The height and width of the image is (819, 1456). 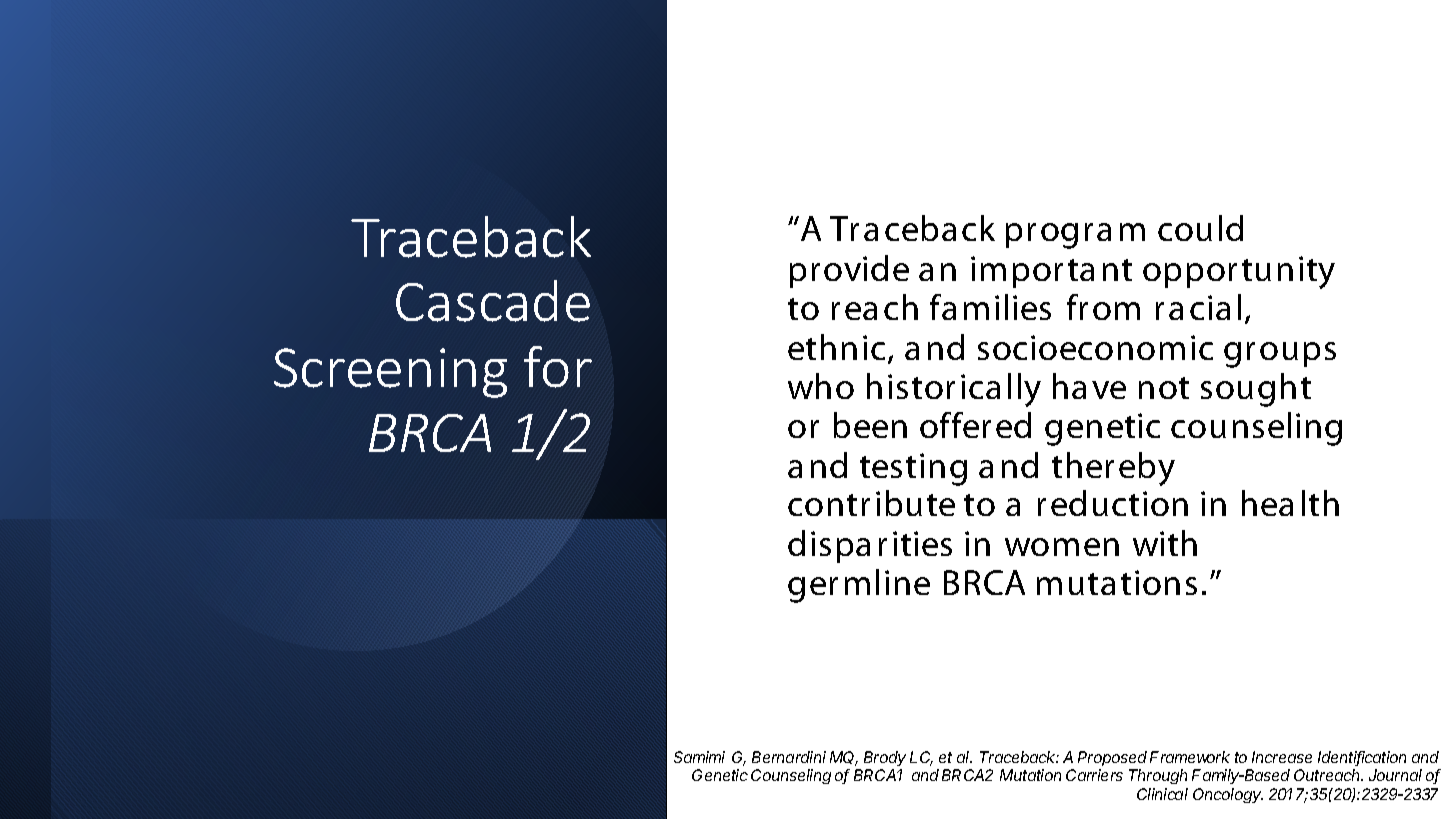 What do you see at coordinates (1200, 228) in the image?
I see `could` at bounding box center [1200, 228].
